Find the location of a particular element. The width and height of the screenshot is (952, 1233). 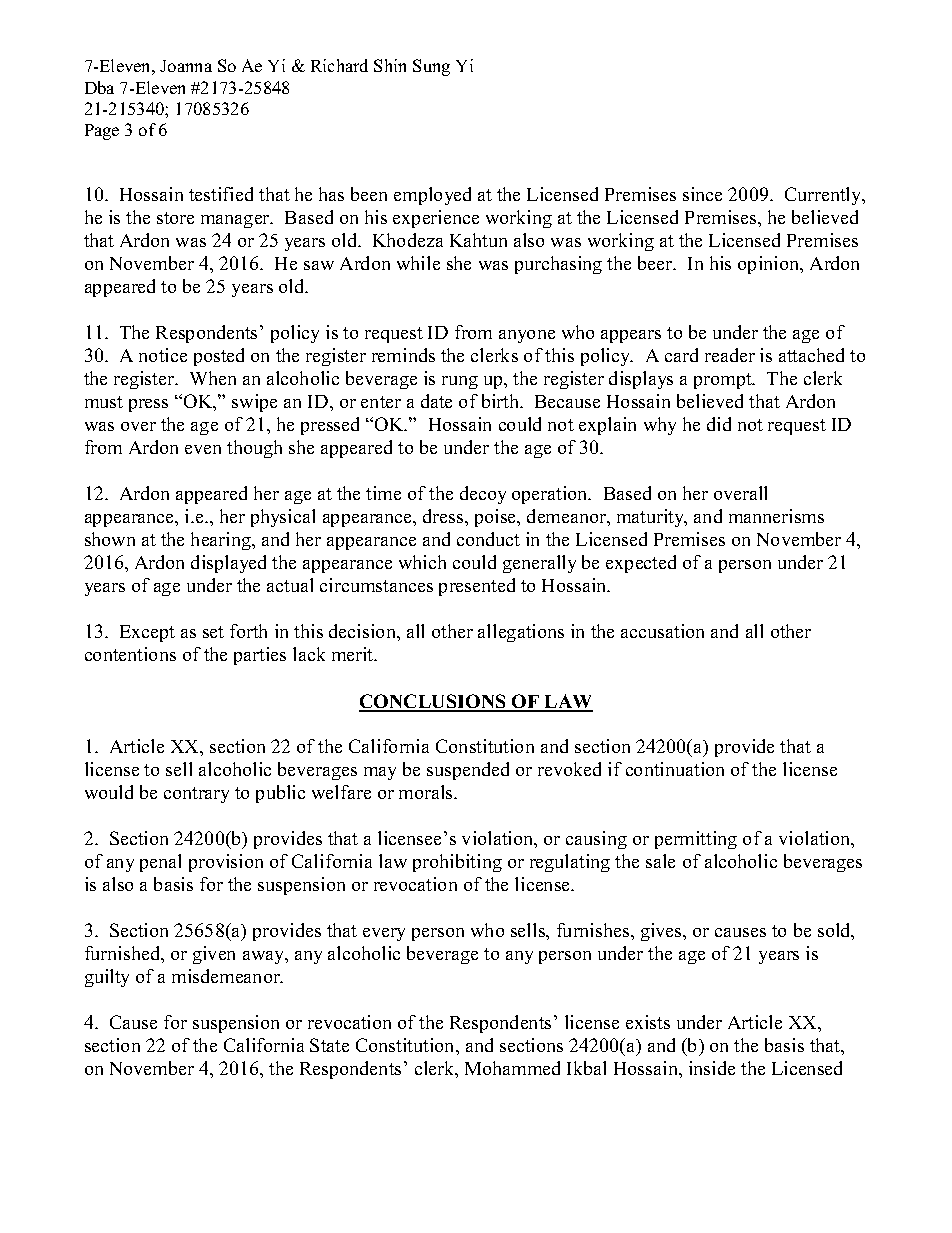

Joanna is located at coordinates (186, 66).
